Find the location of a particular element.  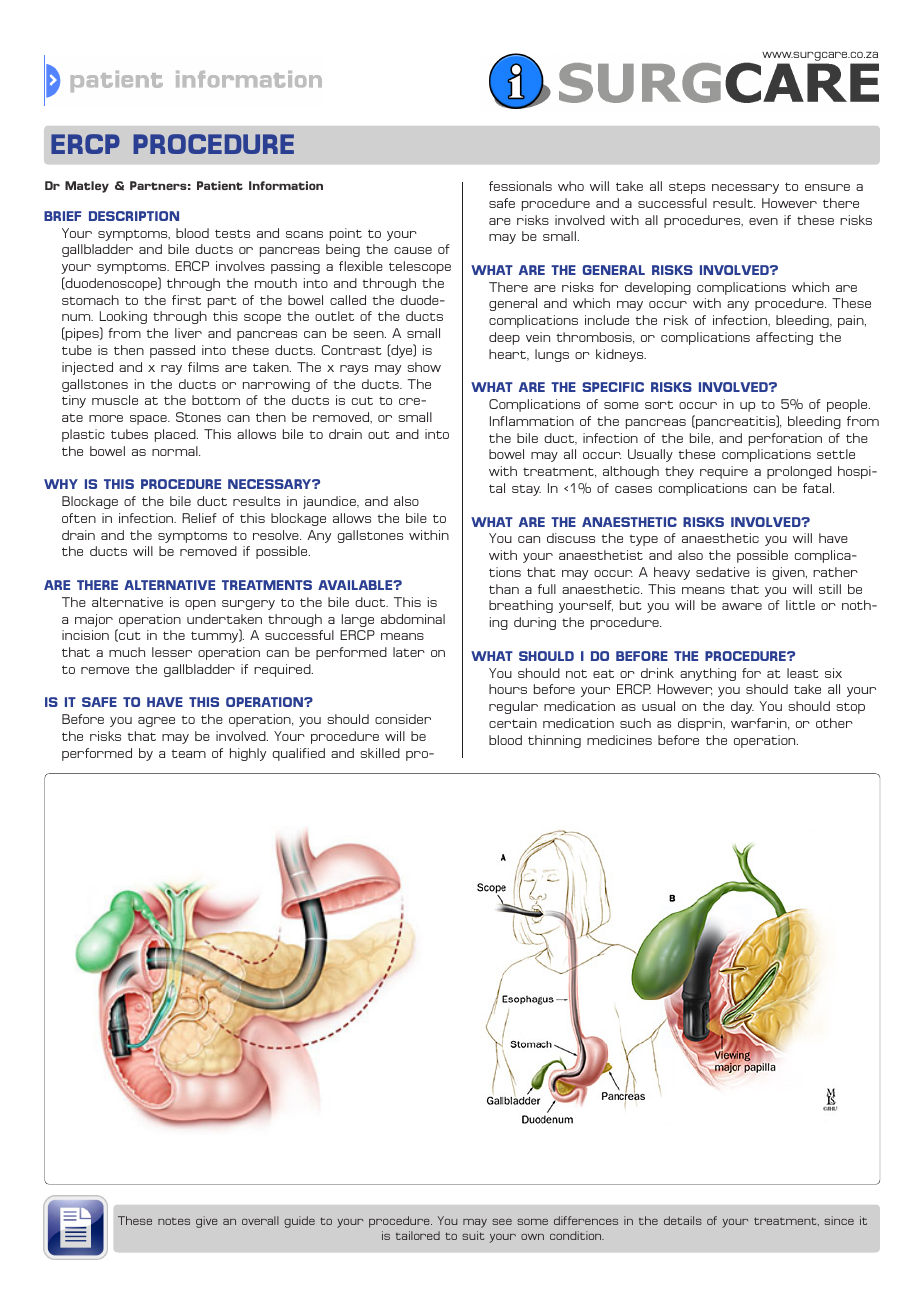

notes is located at coordinates (174, 1221).
